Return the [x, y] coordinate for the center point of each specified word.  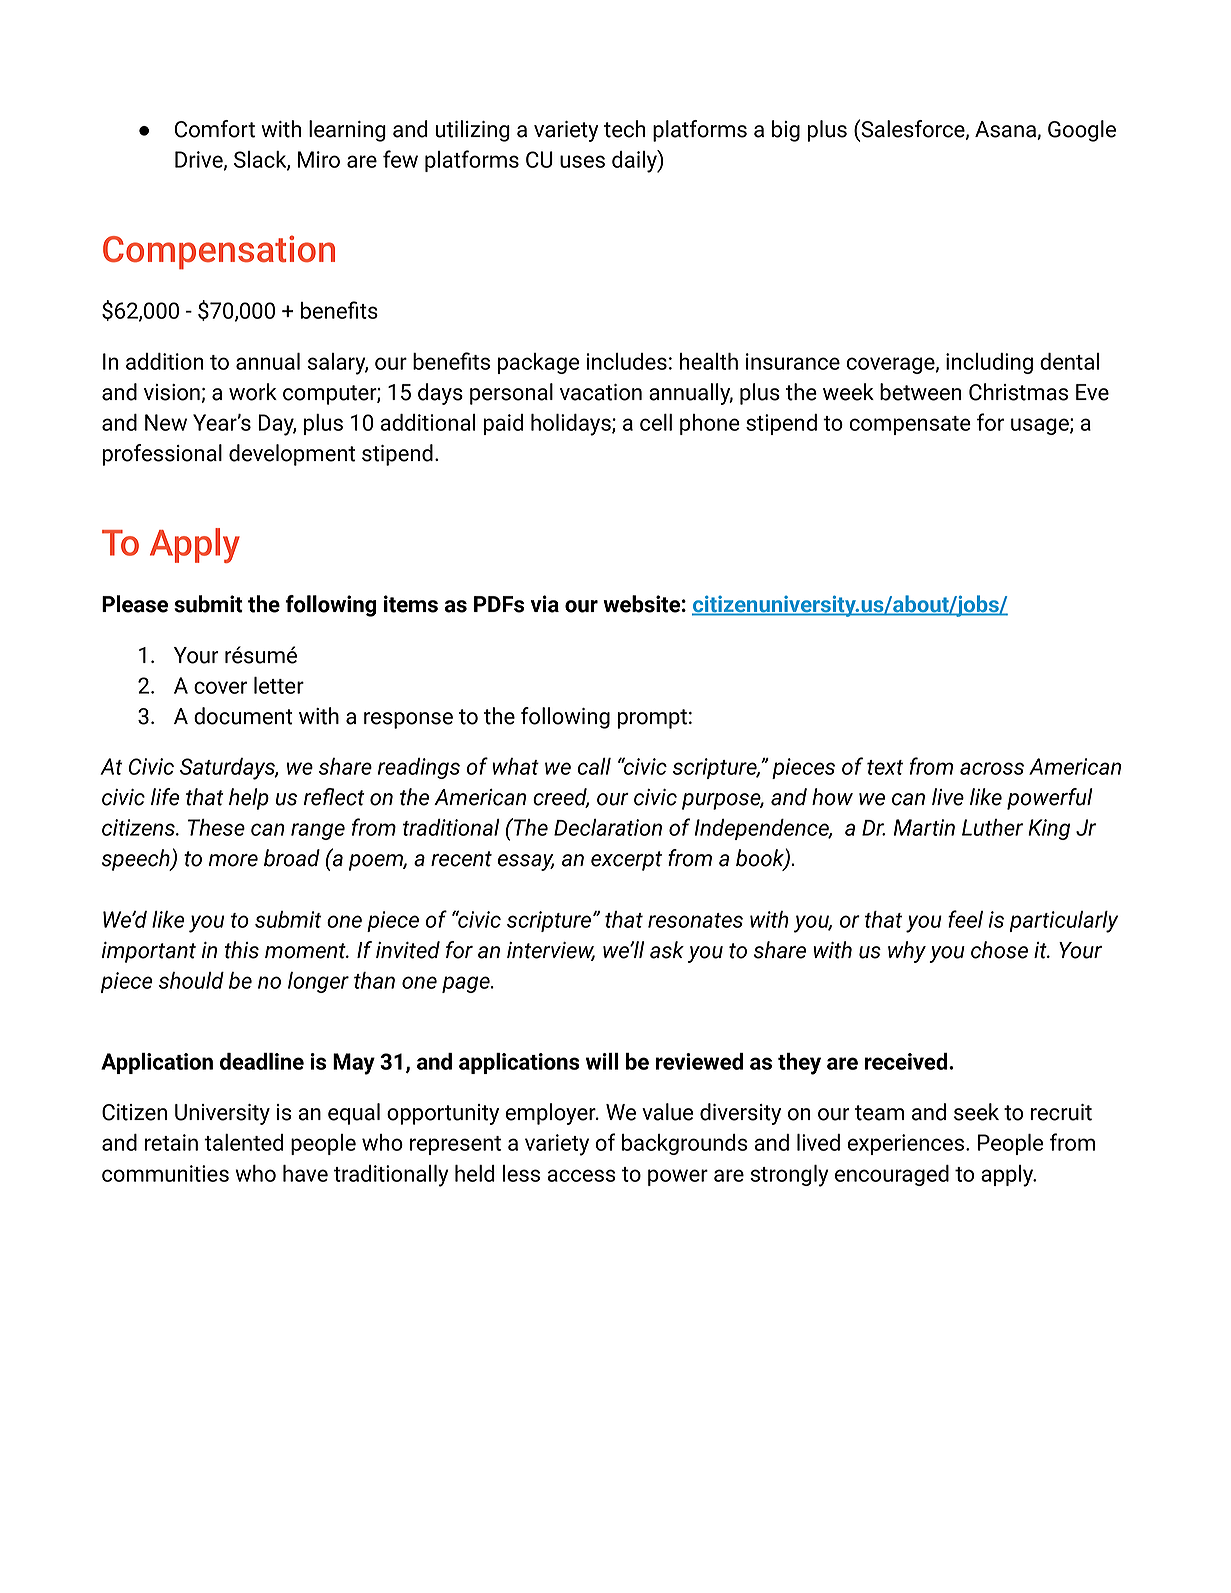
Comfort [215, 129]
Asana [1006, 130]
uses [582, 161]
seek [976, 1112]
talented [243, 1142]
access [581, 1175]
